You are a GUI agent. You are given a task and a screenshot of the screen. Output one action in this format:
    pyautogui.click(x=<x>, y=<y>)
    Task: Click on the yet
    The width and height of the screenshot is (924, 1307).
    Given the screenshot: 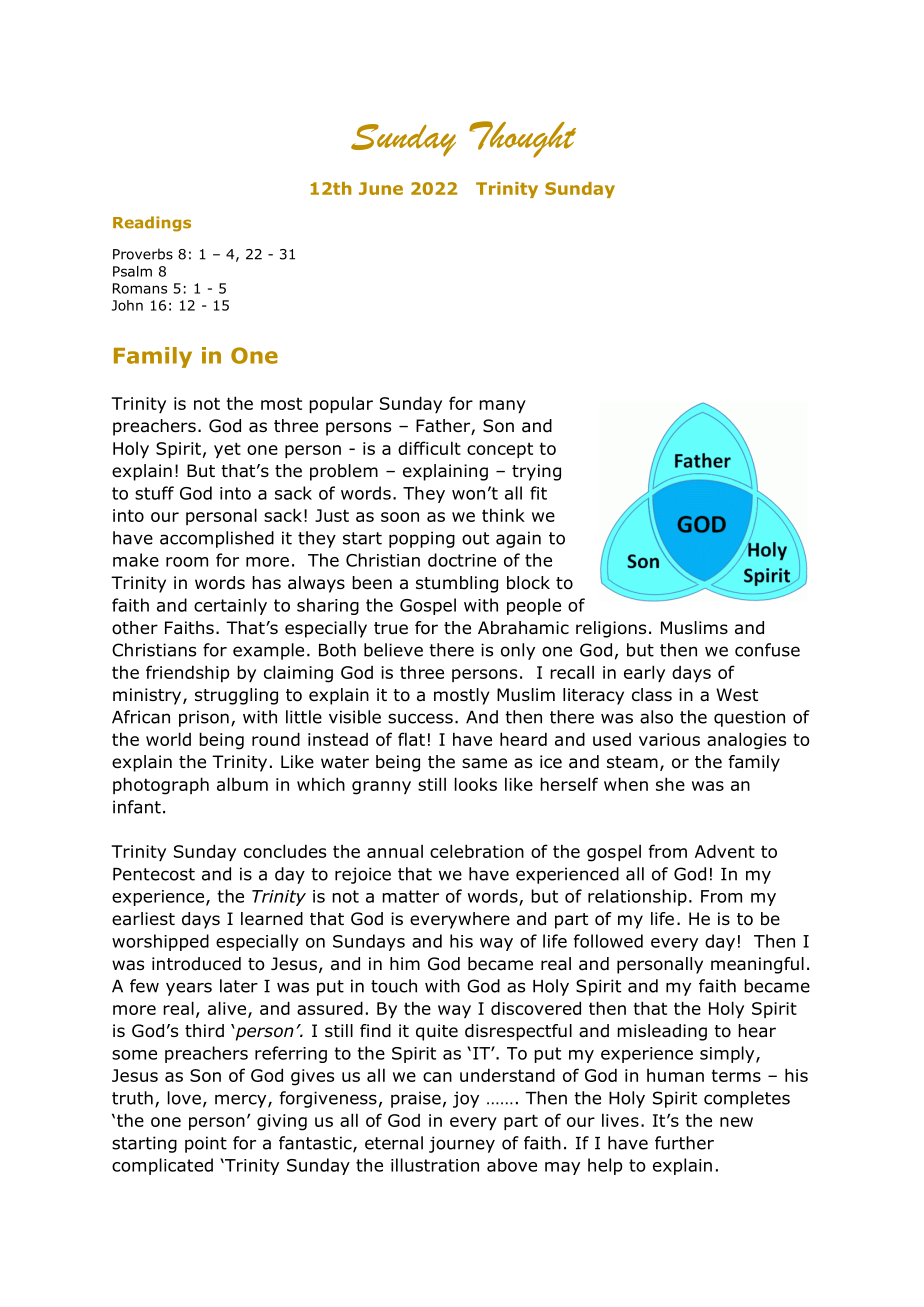 What is the action you would take?
    pyautogui.click(x=227, y=450)
